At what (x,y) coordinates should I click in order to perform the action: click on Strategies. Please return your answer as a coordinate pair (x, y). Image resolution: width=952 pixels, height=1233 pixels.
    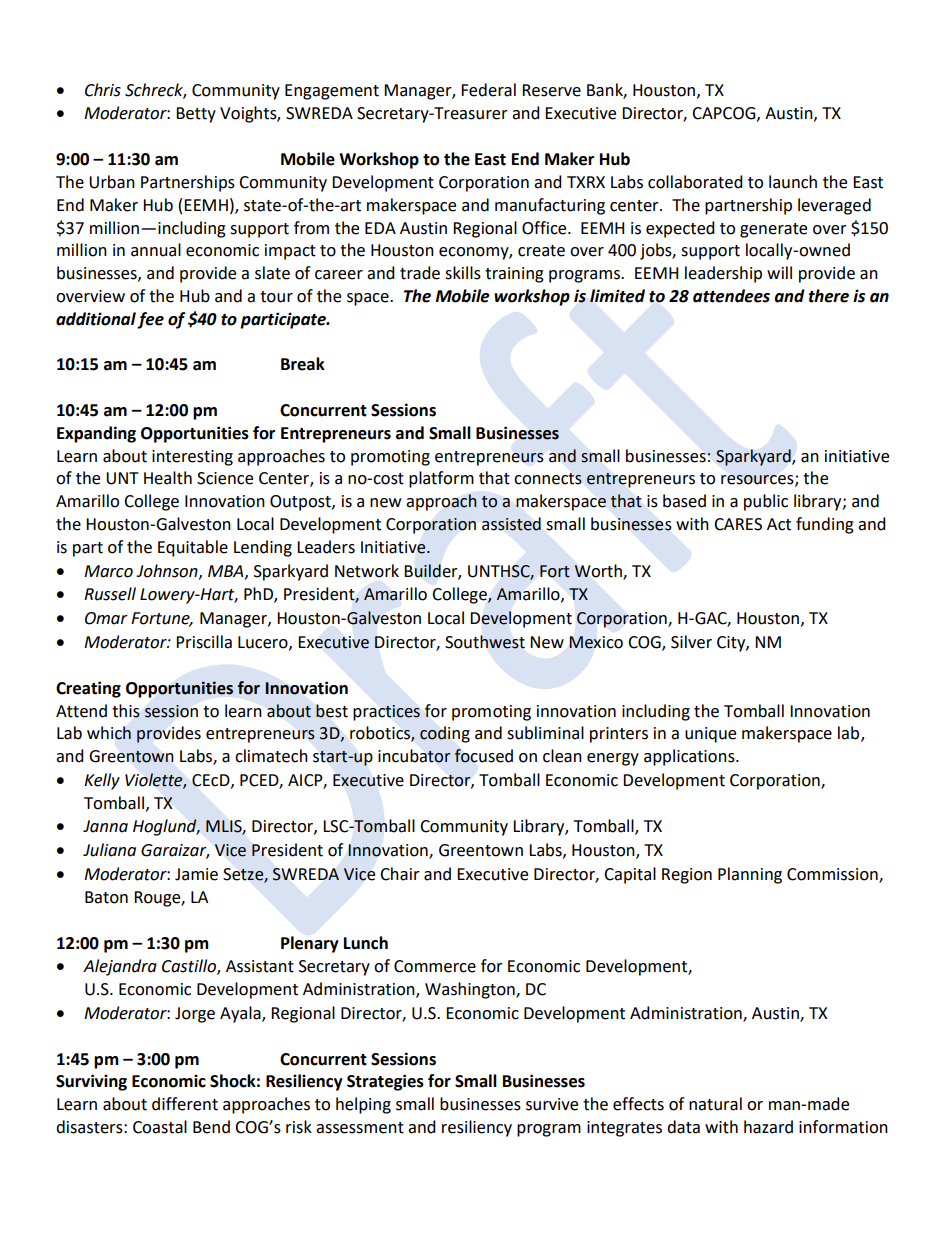
    Looking at the image, I should click on (385, 1082).
